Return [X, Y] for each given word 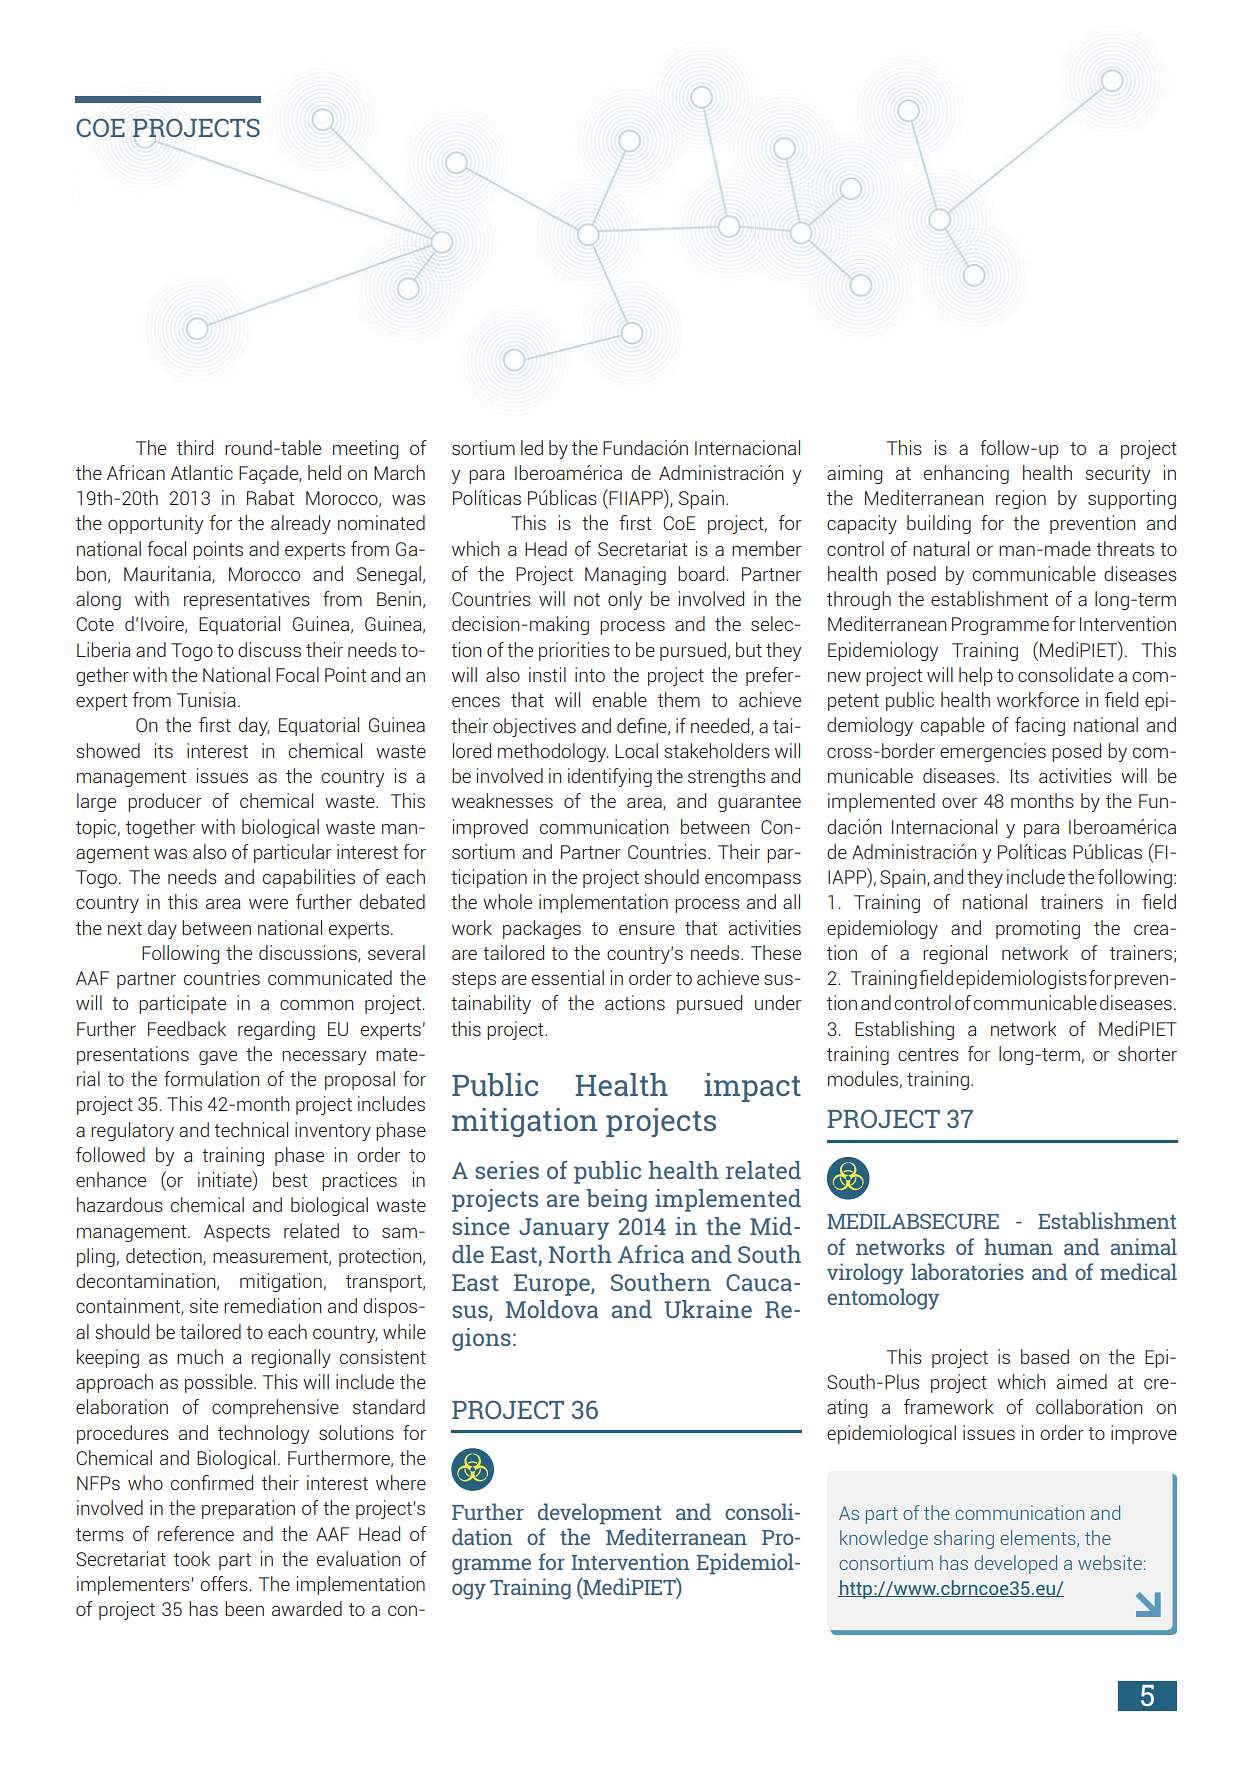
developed [1016, 1564]
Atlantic [202, 472]
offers [225, 1583]
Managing [625, 575]
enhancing [966, 474]
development [600, 1514]
